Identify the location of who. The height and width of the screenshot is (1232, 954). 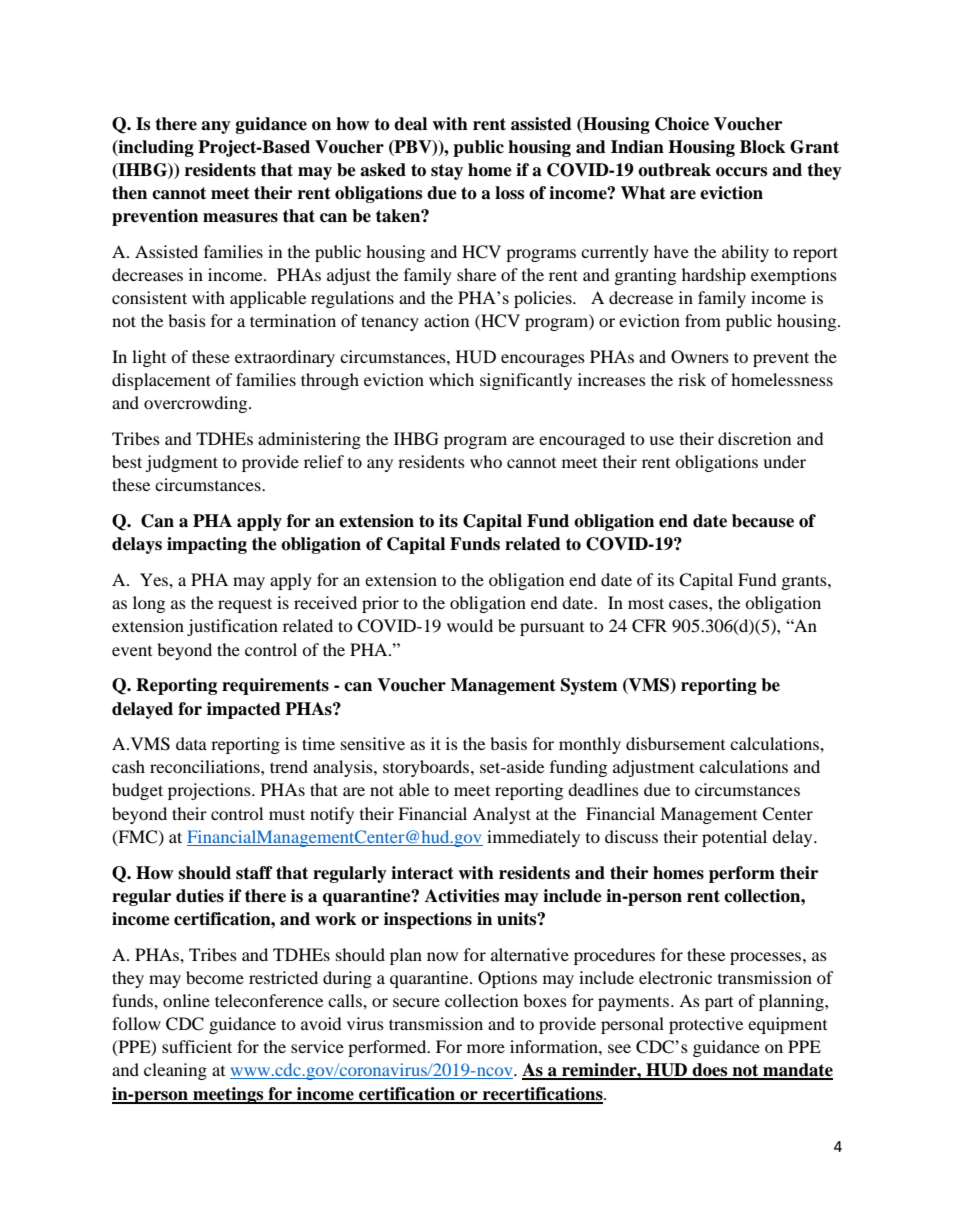
(486, 461).
